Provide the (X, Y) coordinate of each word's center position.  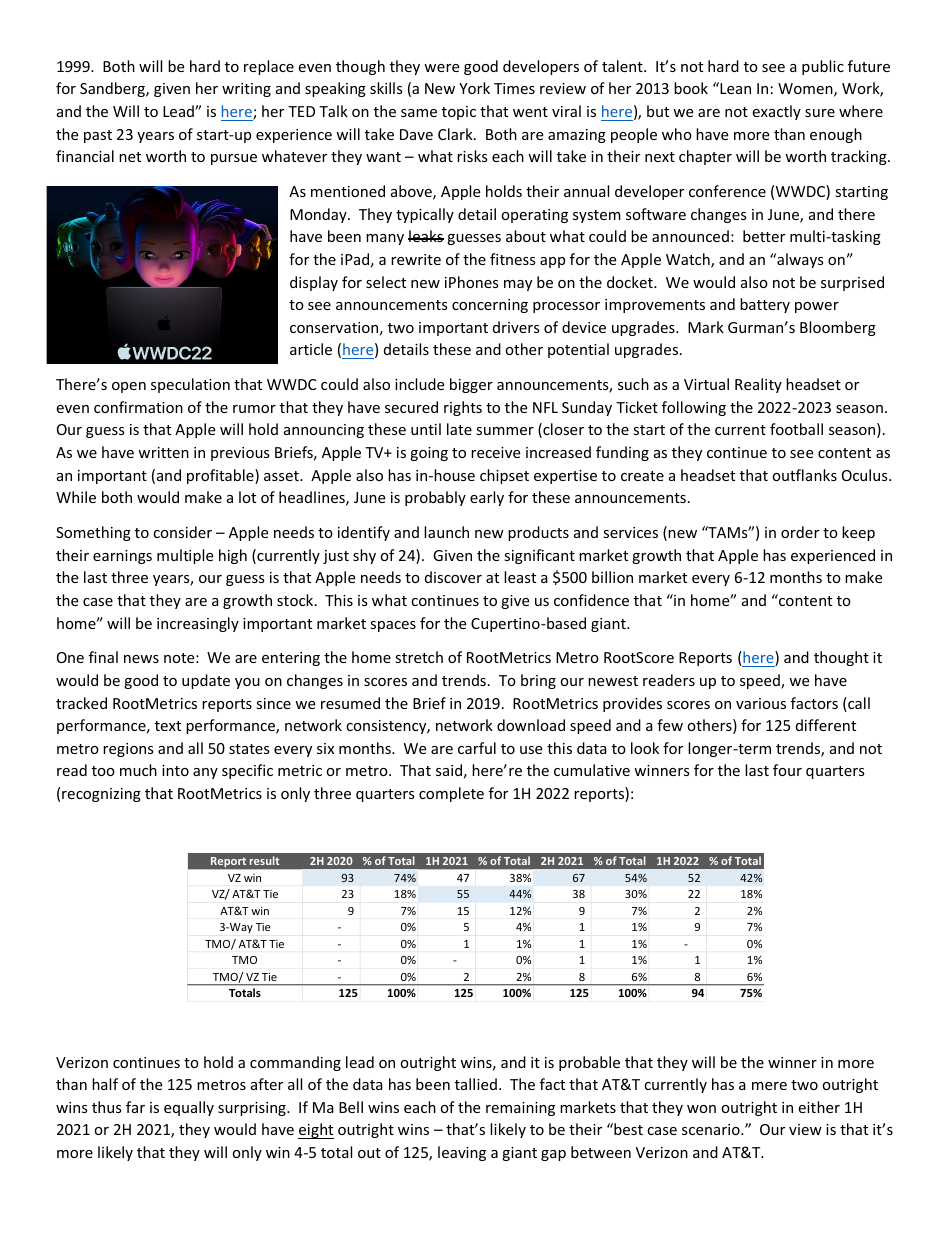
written (163, 452)
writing (246, 90)
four (787, 770)
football (796, 429)
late (459, 429)
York (474, 88)
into (175, 770)
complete (451, 794)
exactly (776, 112)
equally (189, 1108)
